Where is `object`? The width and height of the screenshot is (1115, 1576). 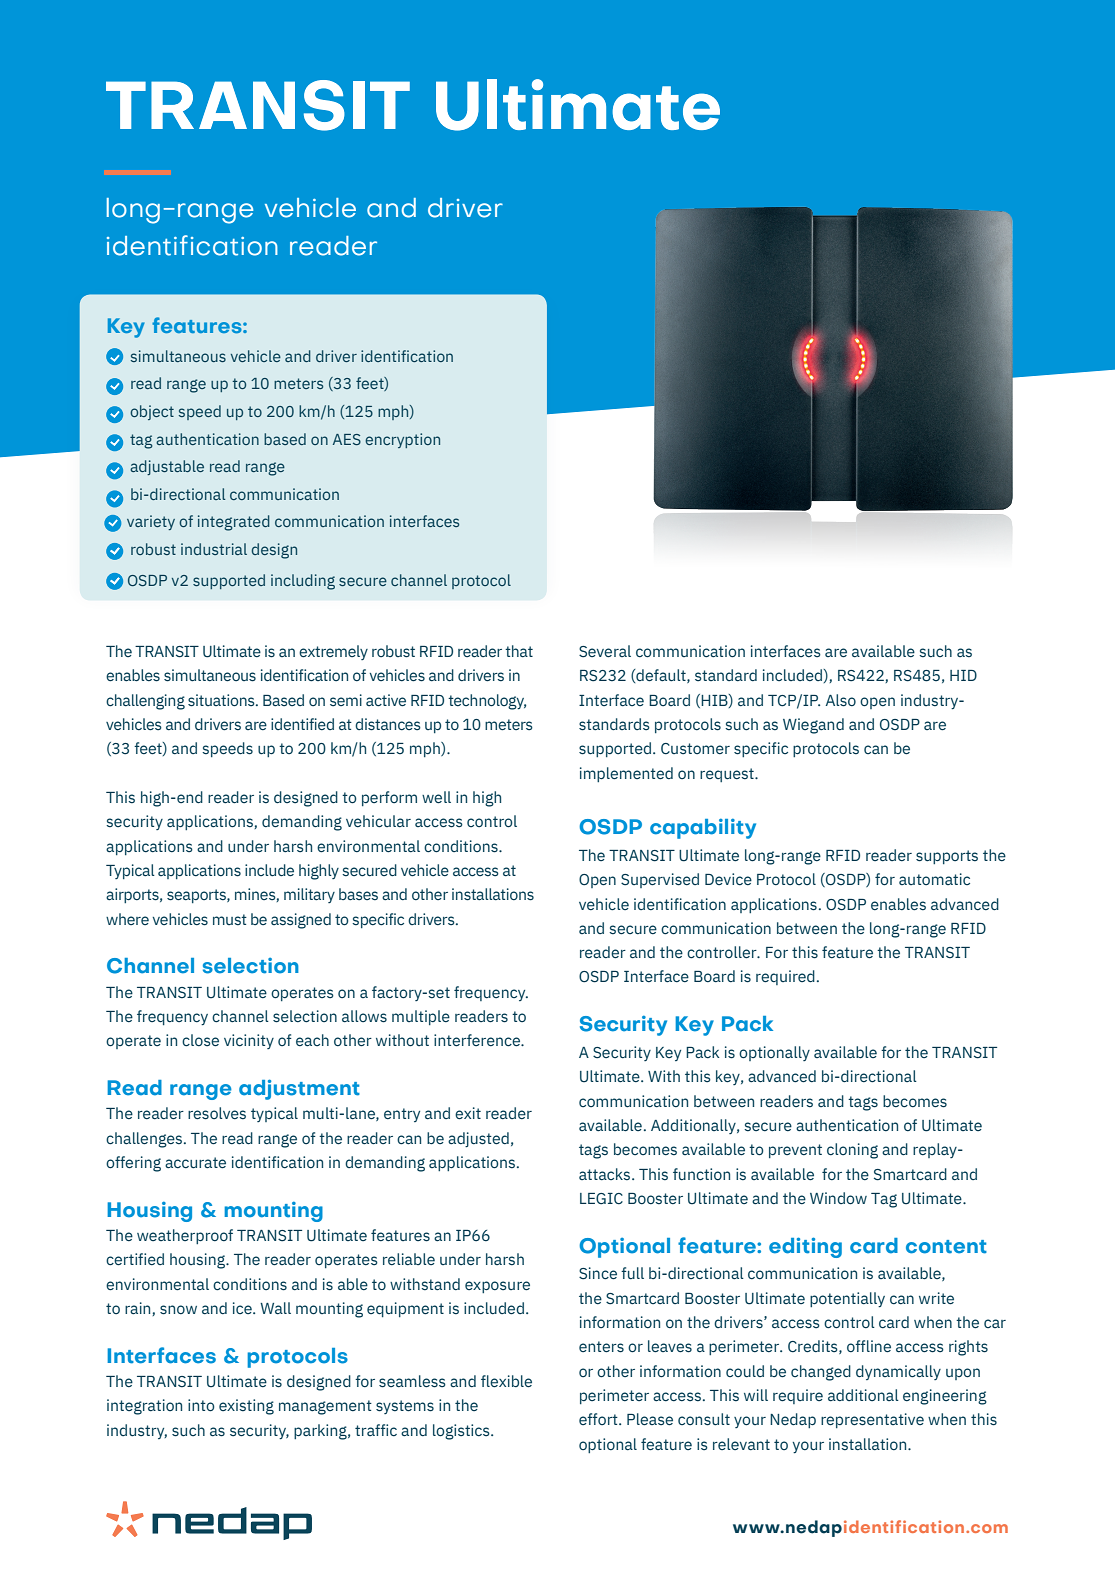
object is located at coordinates (152, 412).
